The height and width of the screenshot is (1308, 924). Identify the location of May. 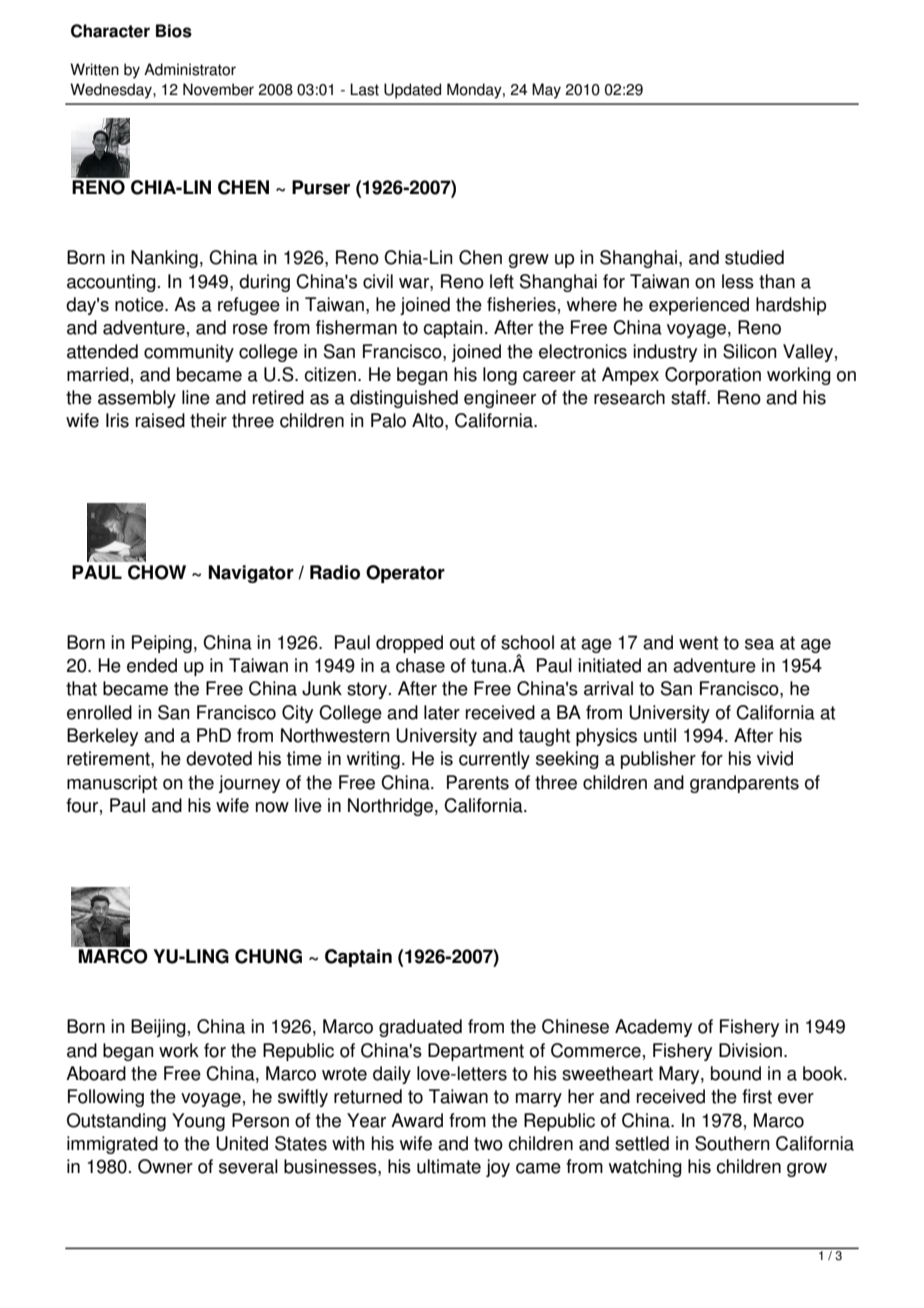
(546, 91).
